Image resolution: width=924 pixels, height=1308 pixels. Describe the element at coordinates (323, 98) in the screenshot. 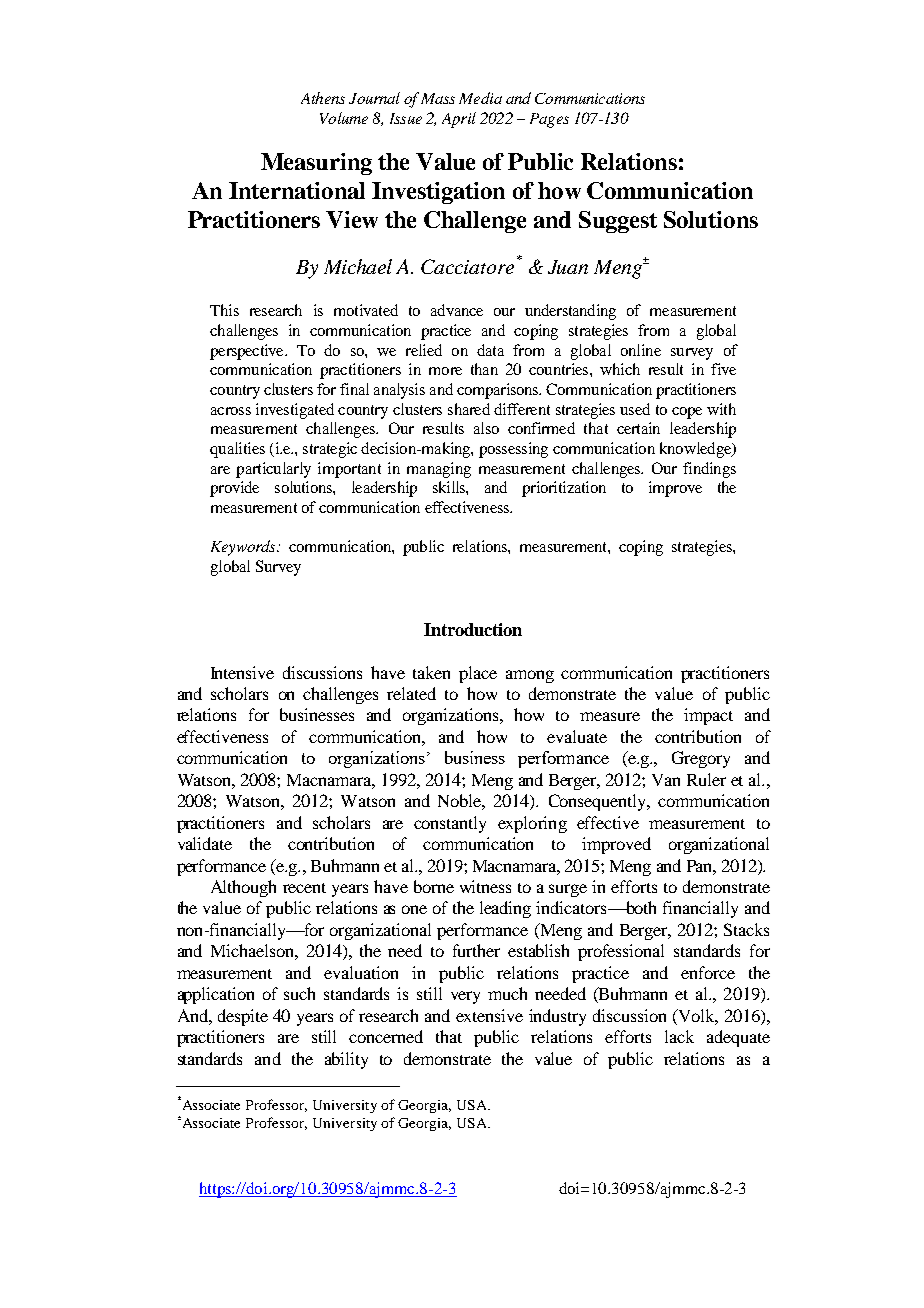

I see `Athens` at that location.
